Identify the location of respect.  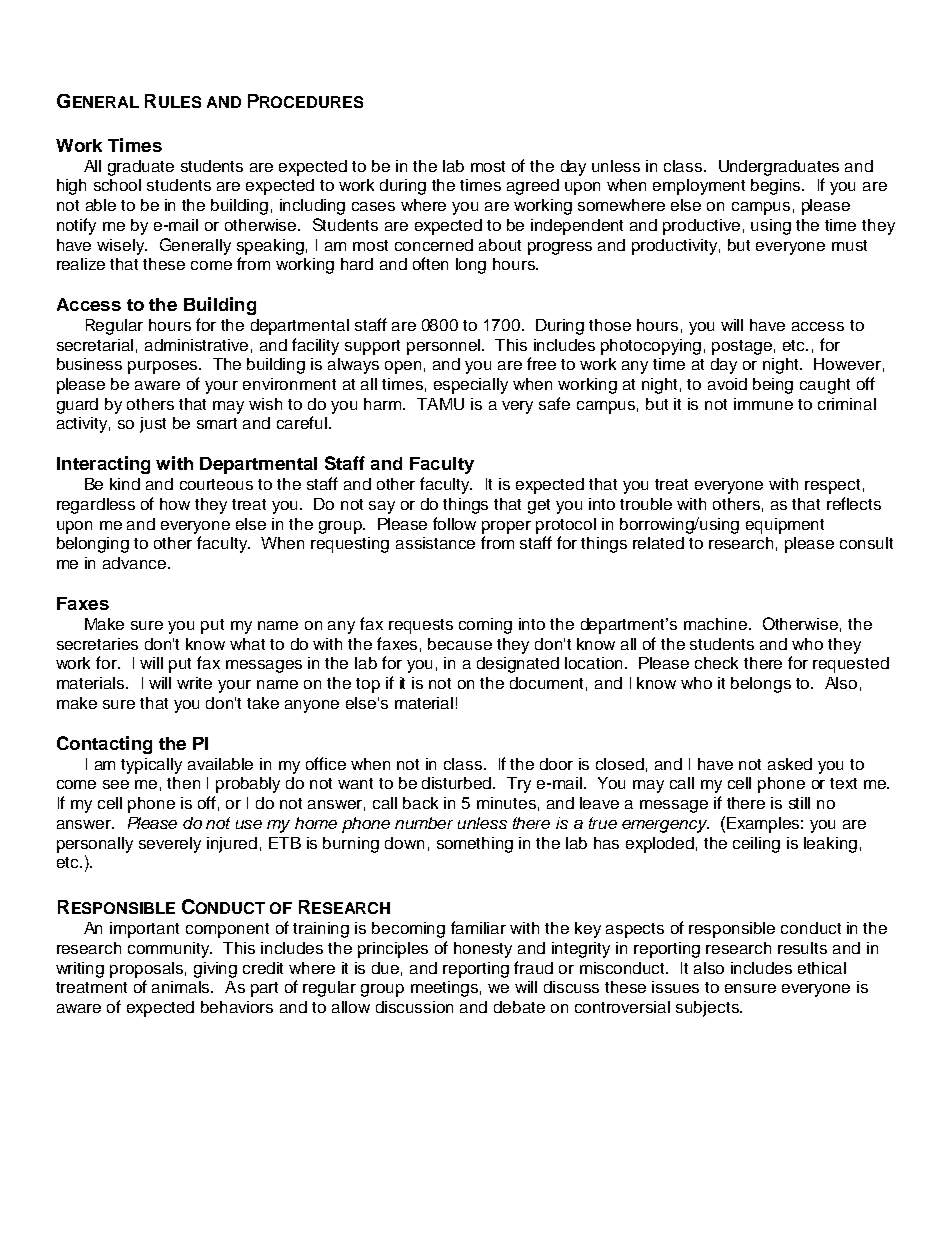
(832, 486).
